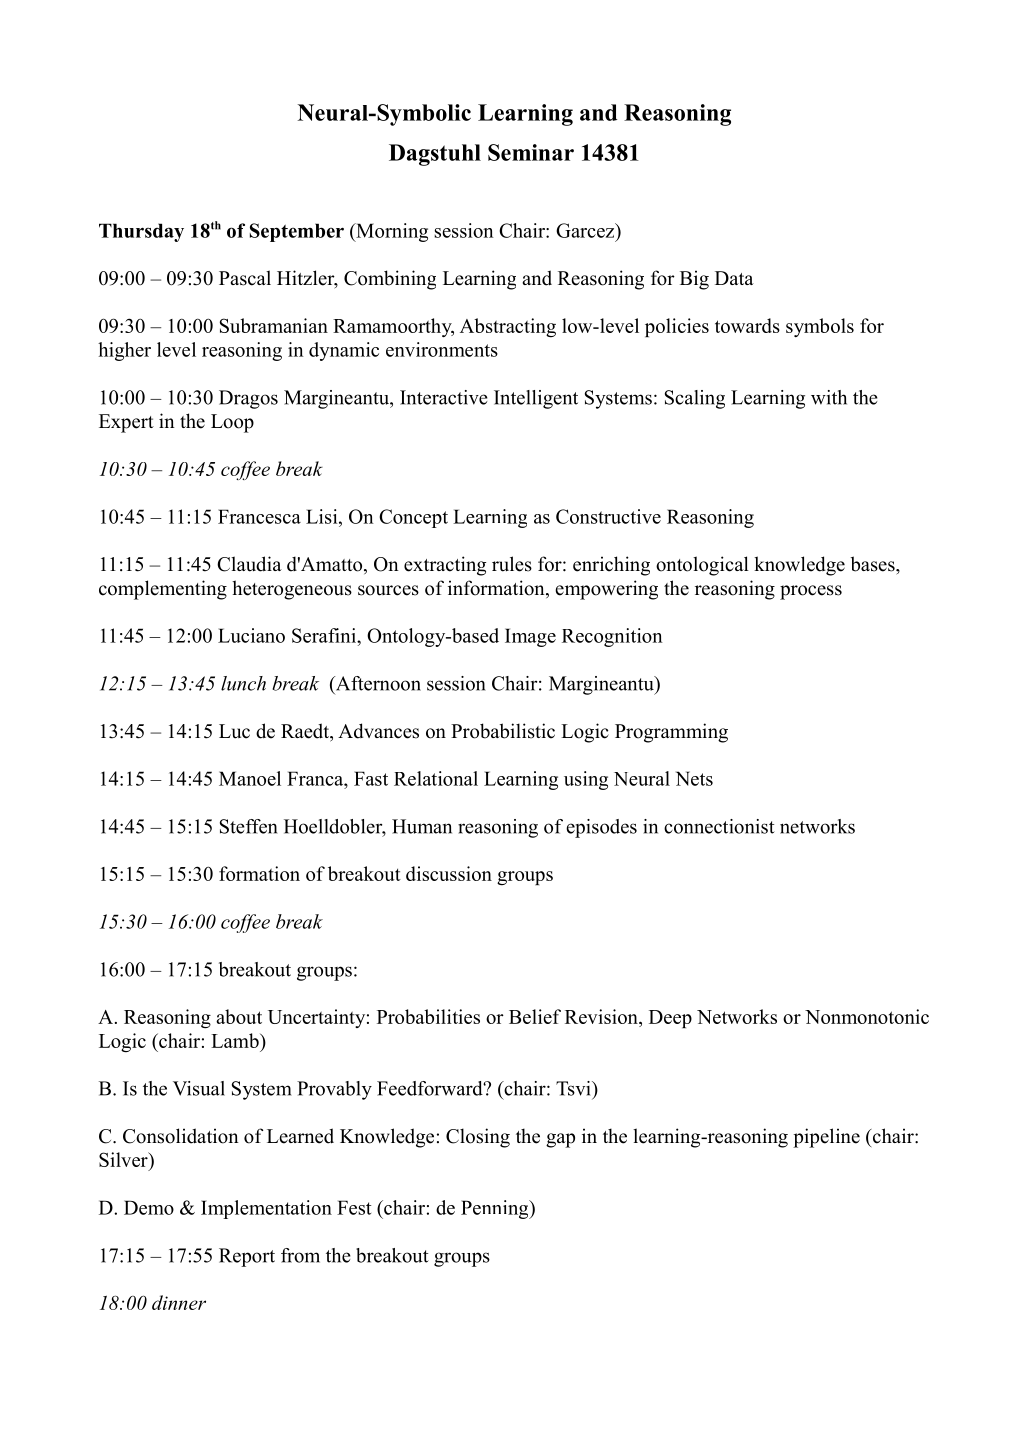 This screenshot has height=1454, width=1028. Describe the element at coordinates (694, 778) in the screenshot. I see `Nets` at that location.
